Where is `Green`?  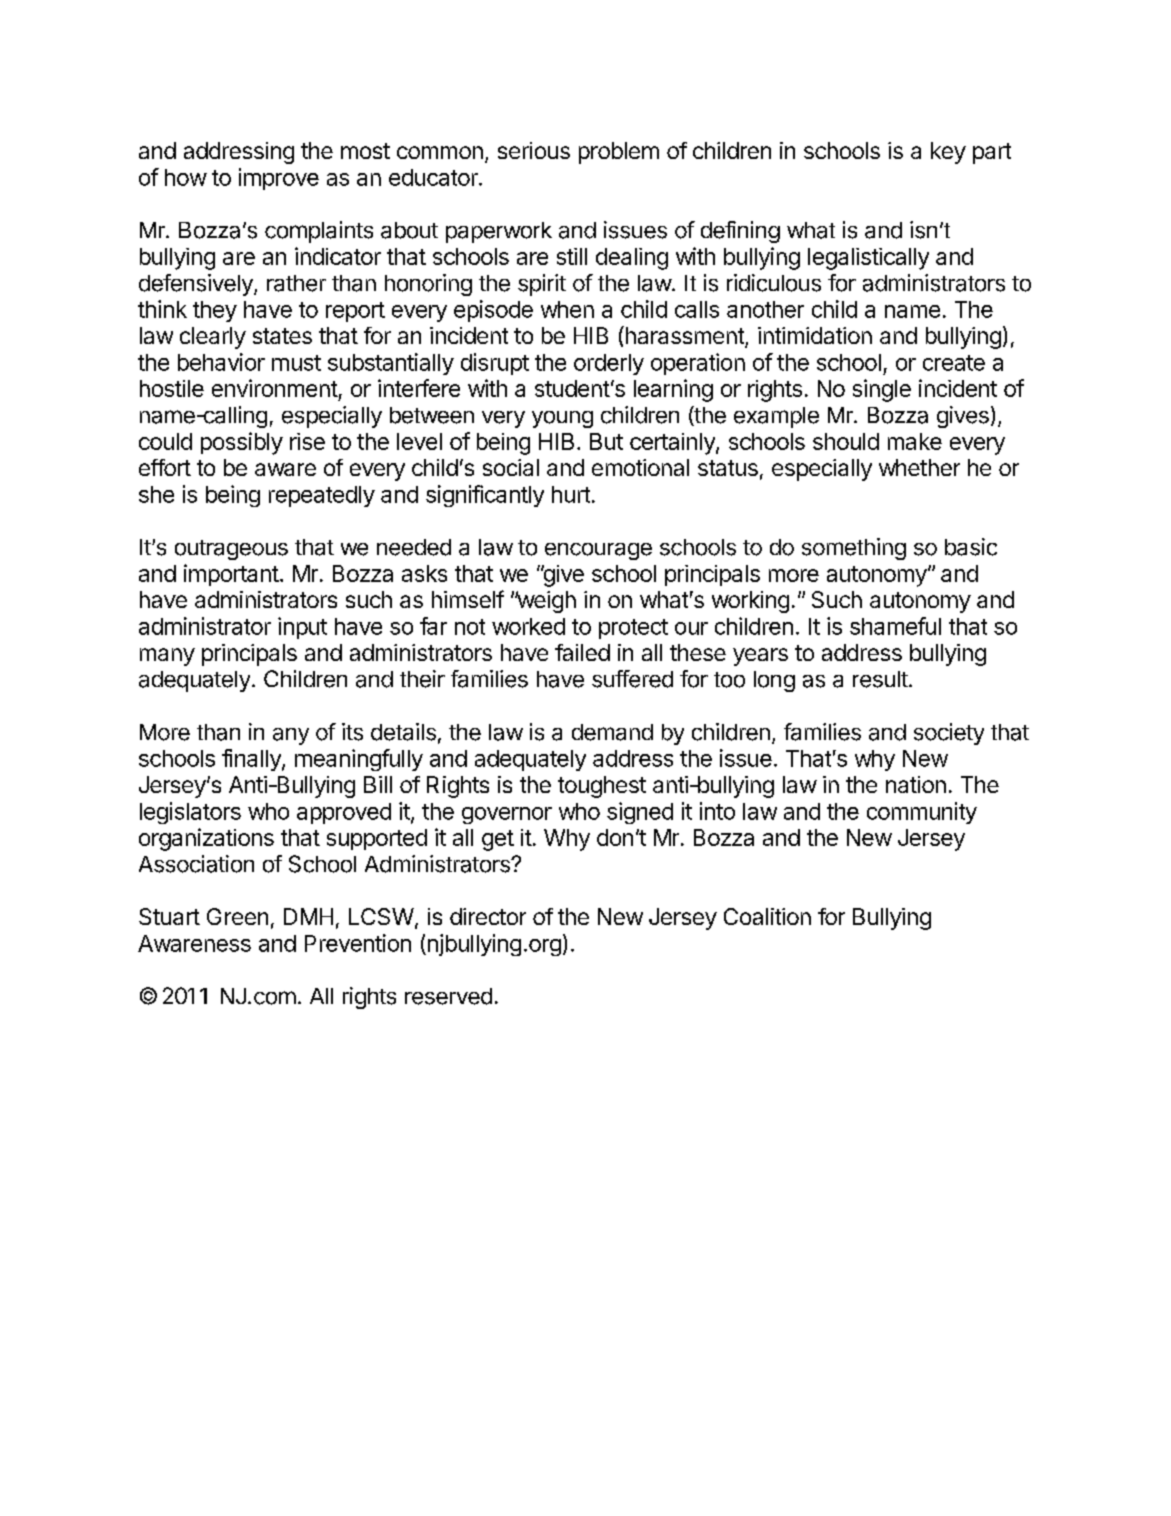 Green is located at coordinates (237, 916).
